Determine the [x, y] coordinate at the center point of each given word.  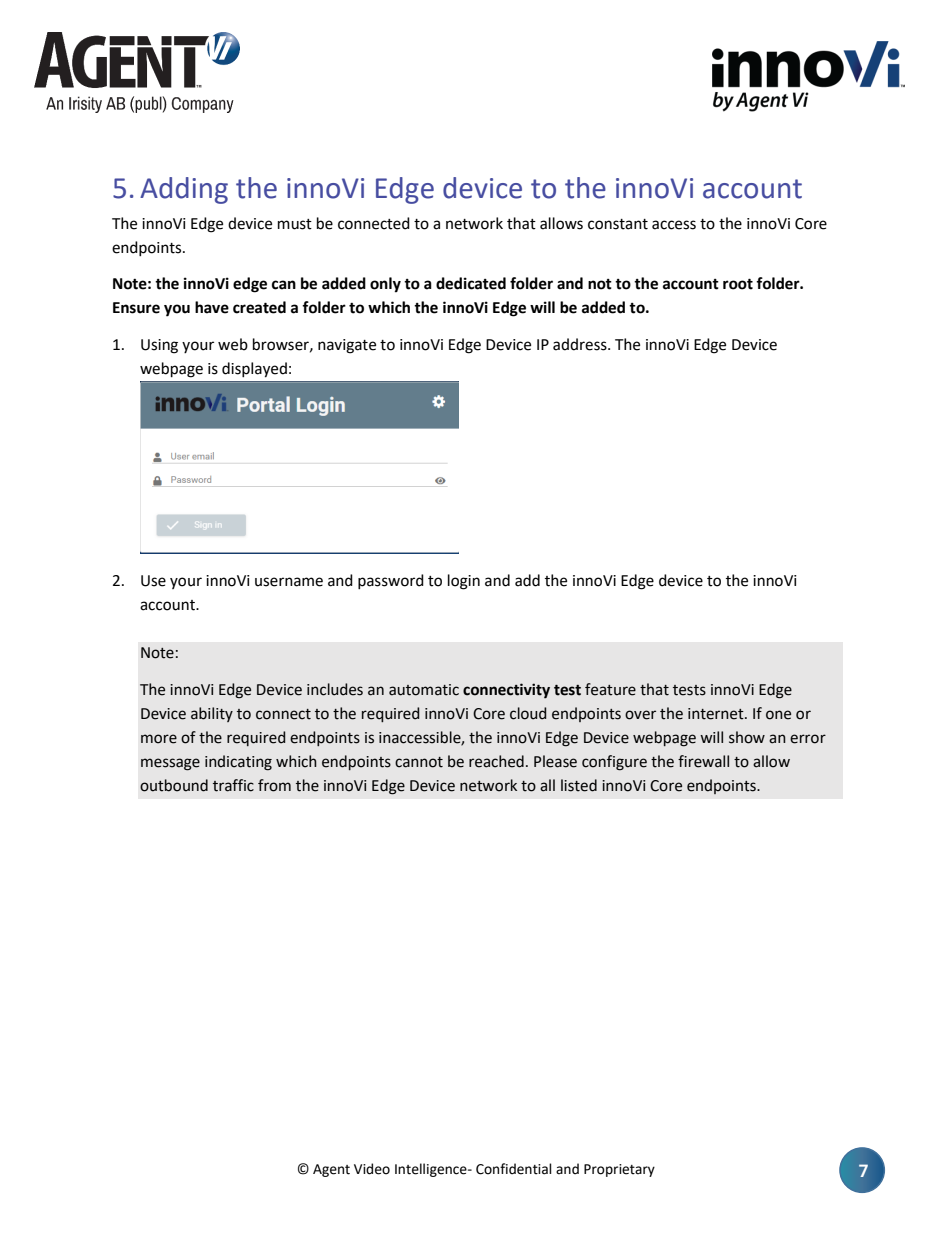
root [738, 284]
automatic [424, 690]
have [212, 307]
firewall [703, 761]
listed [579, 785]
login [464, 582]
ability [212, 714]
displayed [254, 370]
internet [717, 714]
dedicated [471, 283]
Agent [331, 1170]
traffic [233, 785]
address [581, 344]
